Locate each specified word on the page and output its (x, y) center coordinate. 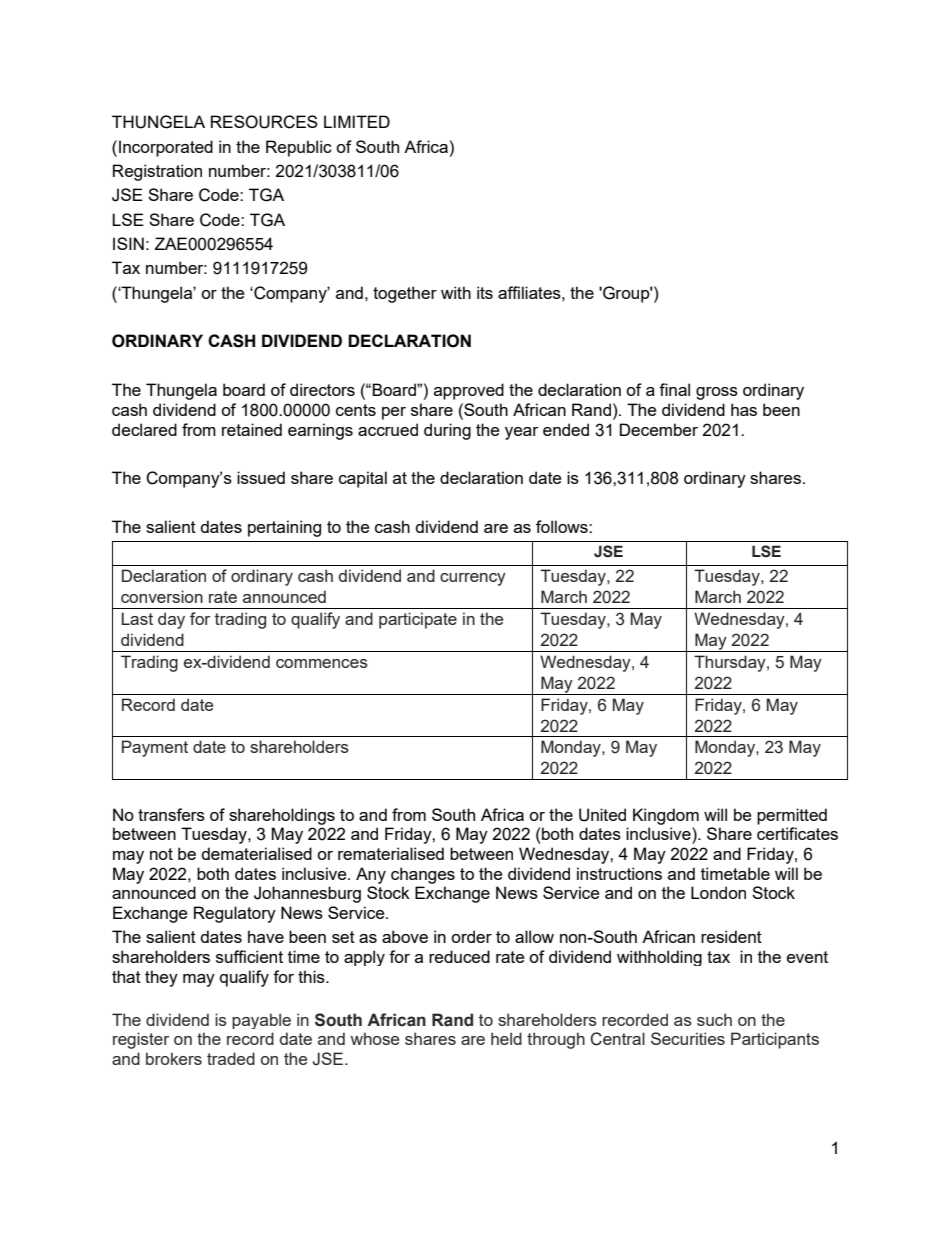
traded (231, 1058)
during (447, 431)
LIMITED (357, 121)
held (506, 1038)
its (485, 292)
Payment (155, 748)
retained (252, 429)
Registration (157, 172)
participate (418, 620)
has (744, 409)
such (714, 1019)
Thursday (731, 663)
